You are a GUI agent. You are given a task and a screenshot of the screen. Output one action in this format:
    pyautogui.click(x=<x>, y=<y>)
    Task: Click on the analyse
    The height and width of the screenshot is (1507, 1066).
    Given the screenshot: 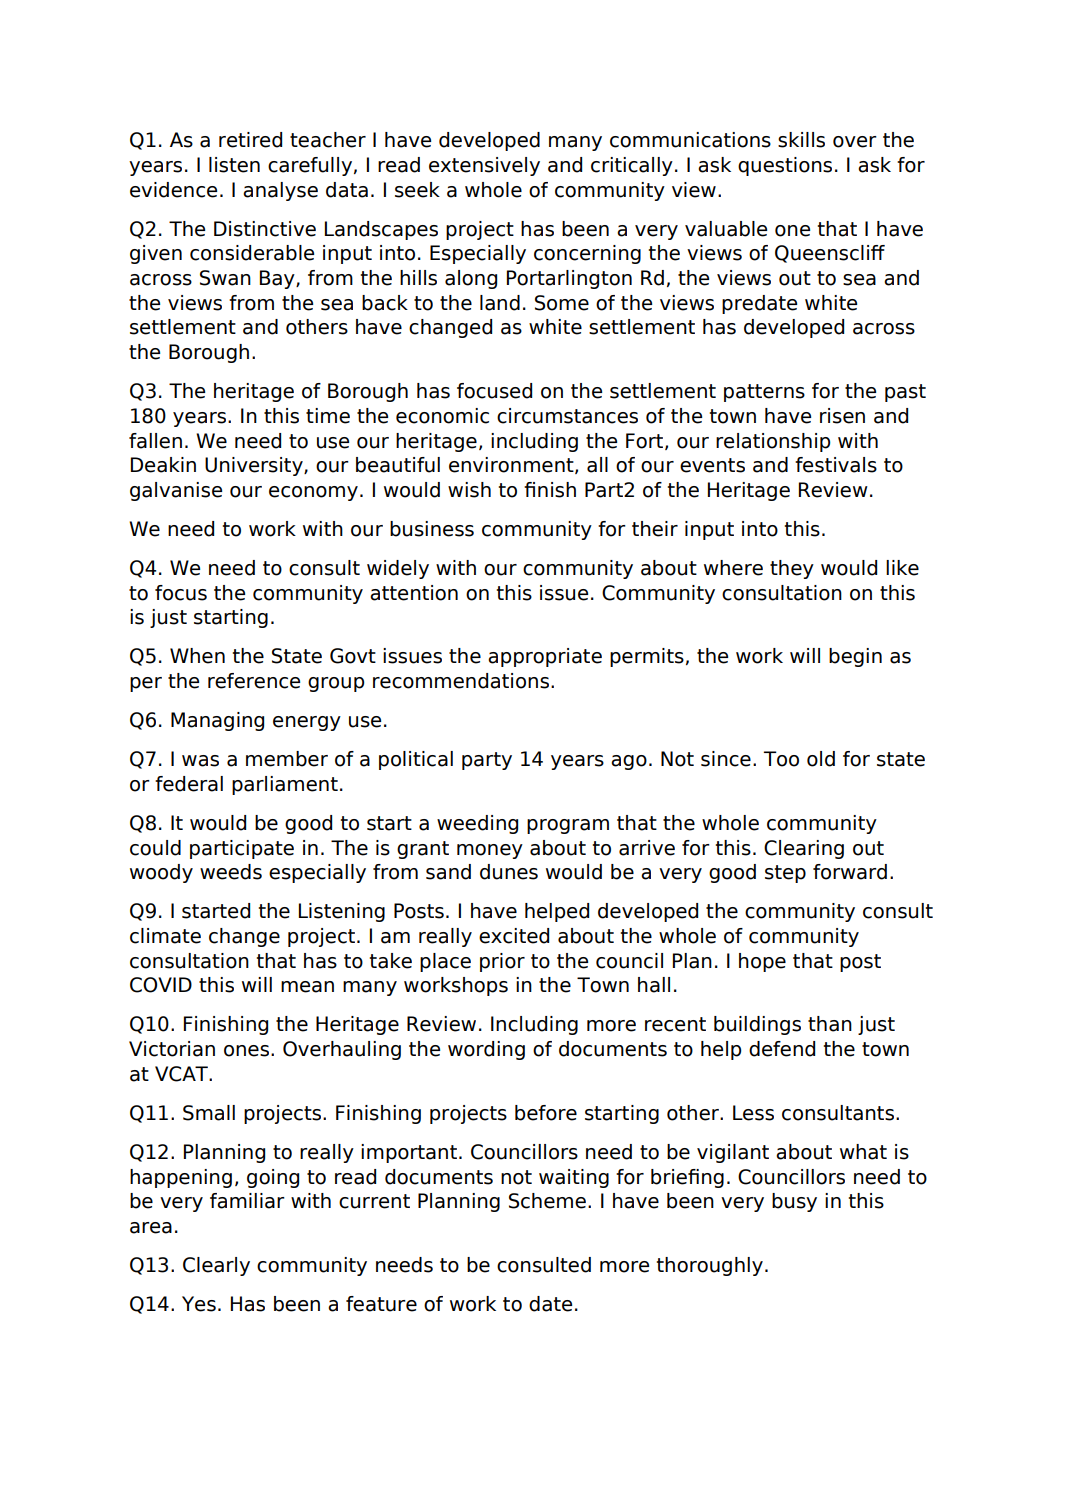 What is the action you would take?
    pyautogui.click(x=280, y=191)
